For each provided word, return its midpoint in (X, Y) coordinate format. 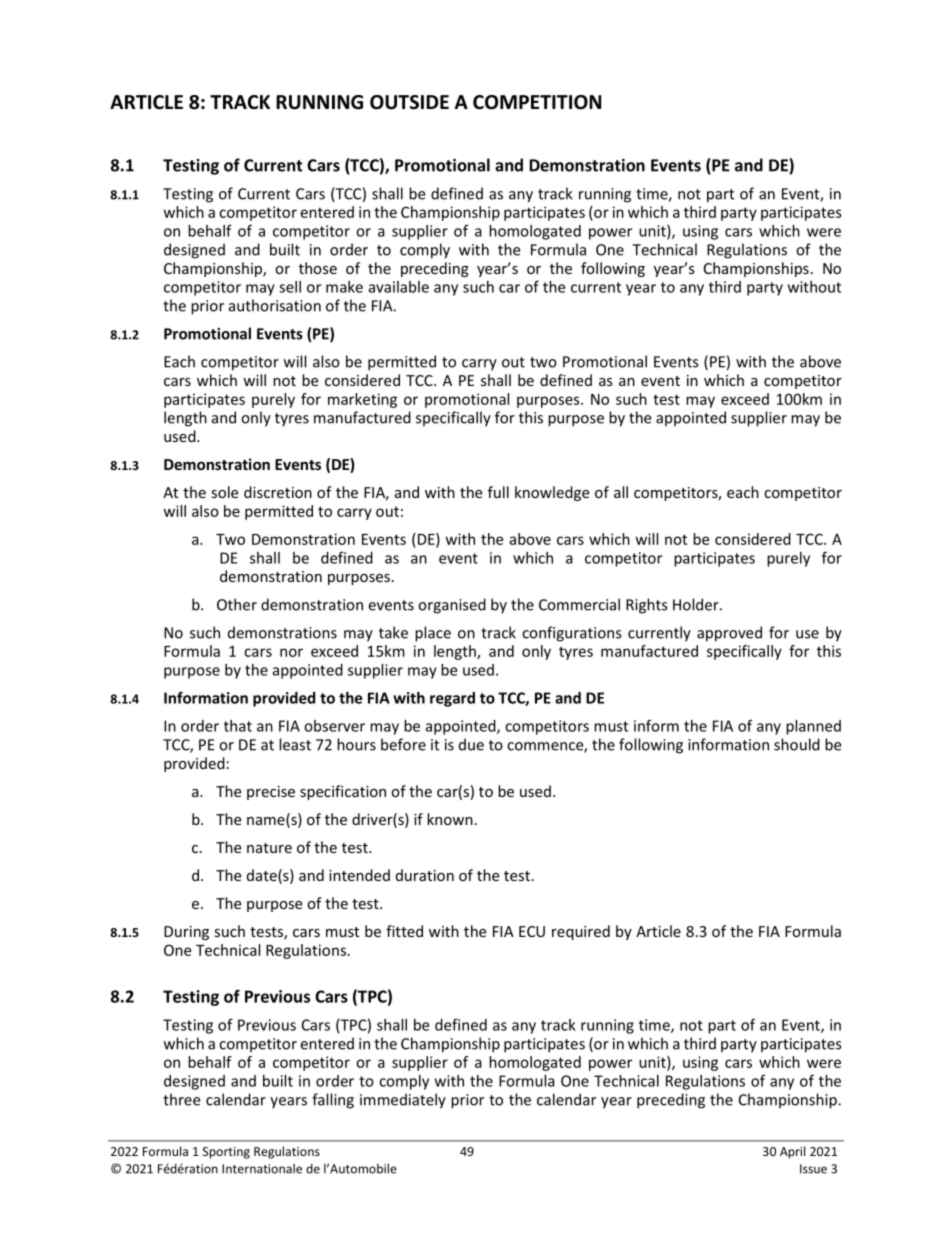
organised (452, 606)
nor (291, 652)
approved (729, 634)
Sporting (226, 1153)
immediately (403, 1101)
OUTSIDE (409, 102)
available (399, 287)
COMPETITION (537, 102)
